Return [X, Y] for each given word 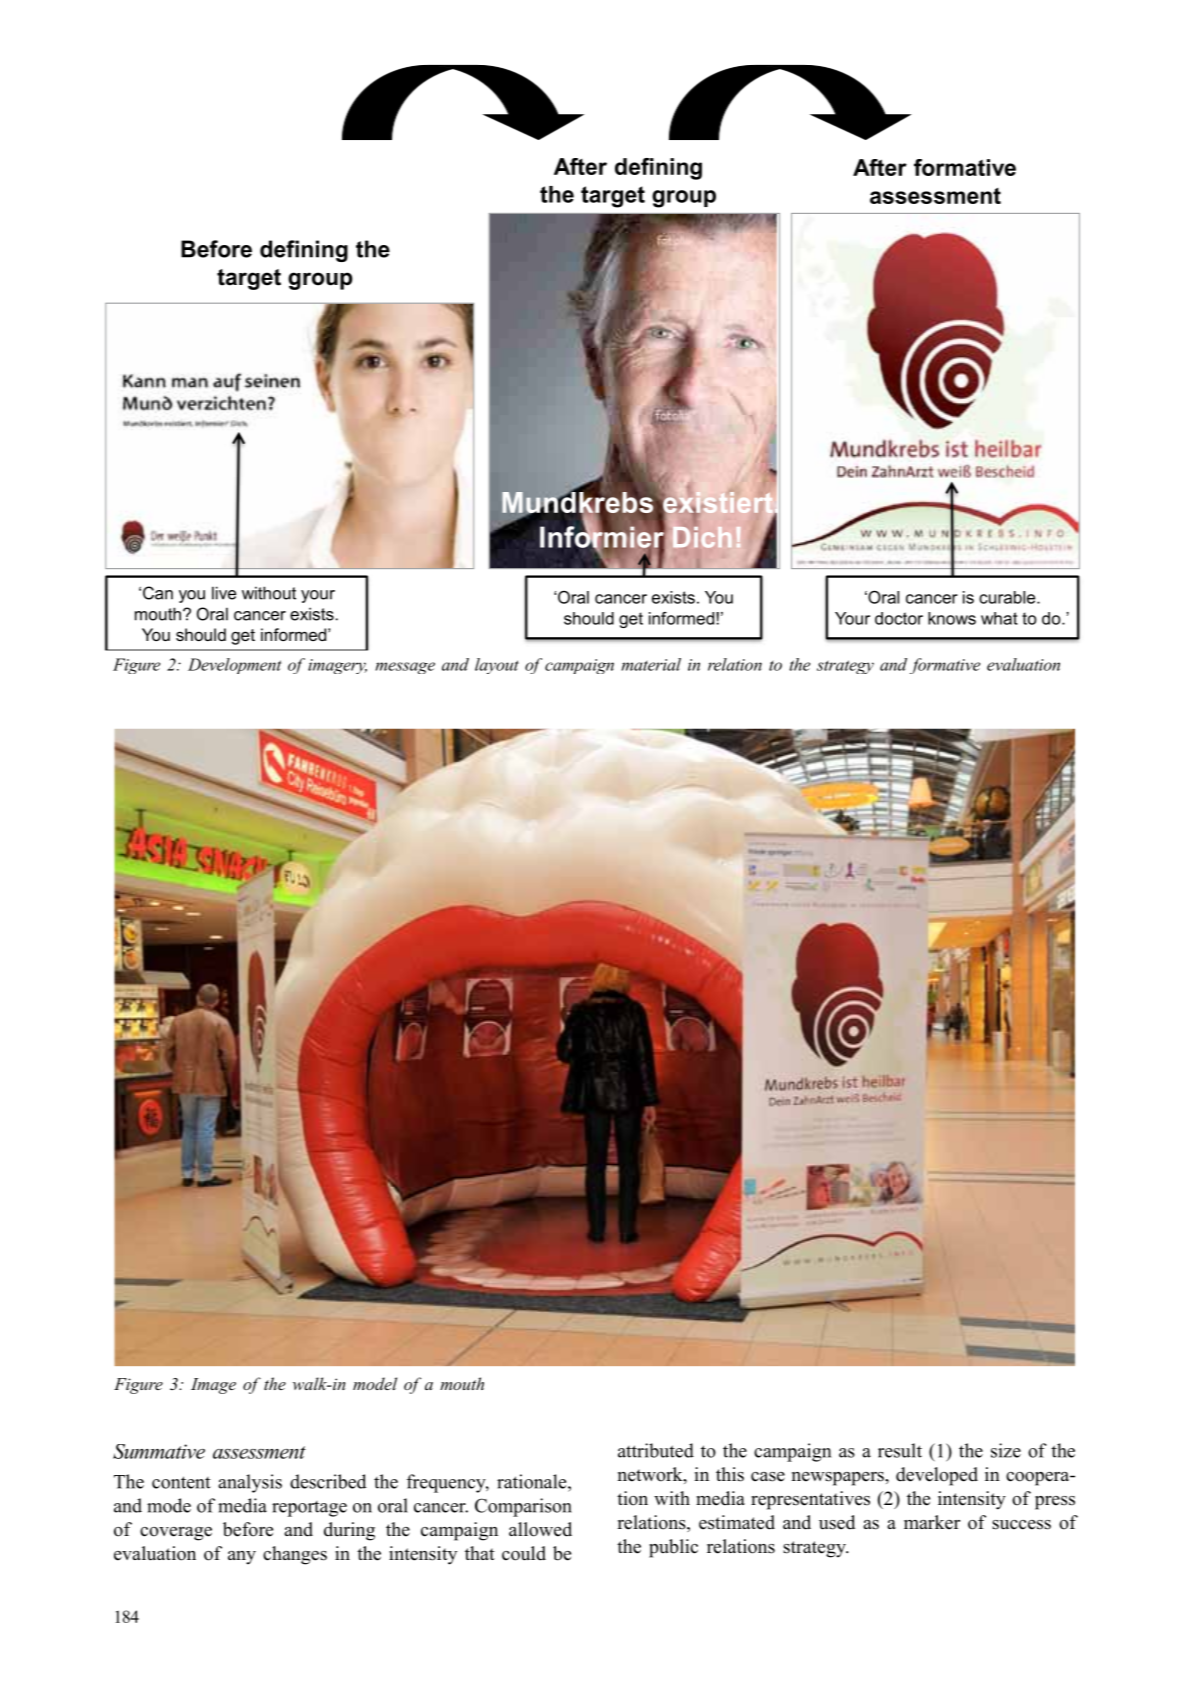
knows [952, 618]
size [1006, 1450]
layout [497, 666]
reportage [309, 1509]
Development [234, 666]
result [900, 1450]
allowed [540, 1529]
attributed [656, 1450]
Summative [159, 1451]
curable [1008, 597]
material [651, 664]
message [405, 668]
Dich [702, 537]
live [224, 593]
